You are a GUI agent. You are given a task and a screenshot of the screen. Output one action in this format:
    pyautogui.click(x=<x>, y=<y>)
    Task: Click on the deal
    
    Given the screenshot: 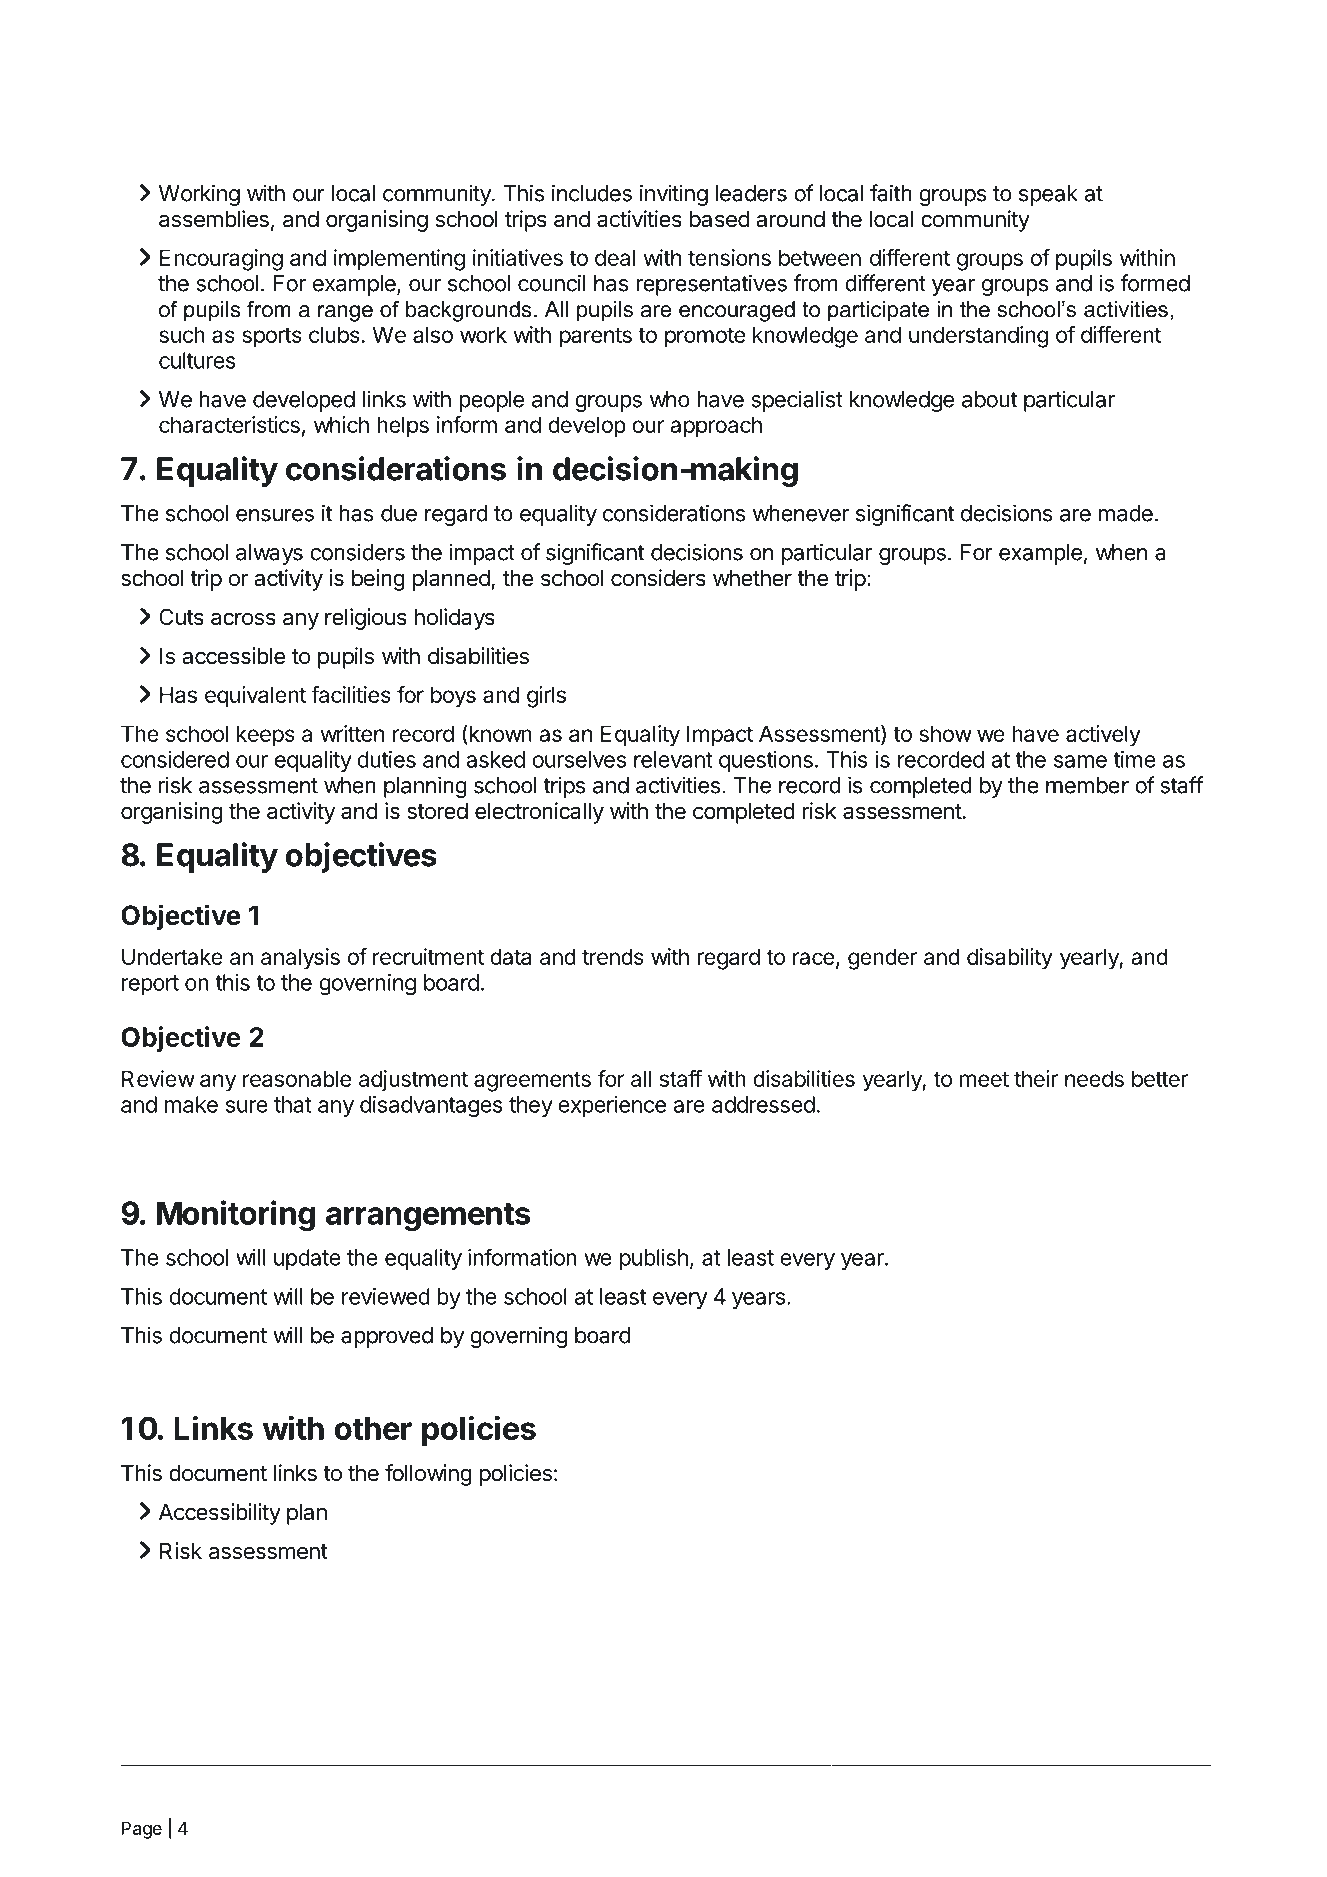 What is the action you would take?
    pyautogui.click(x=615, y=257)
